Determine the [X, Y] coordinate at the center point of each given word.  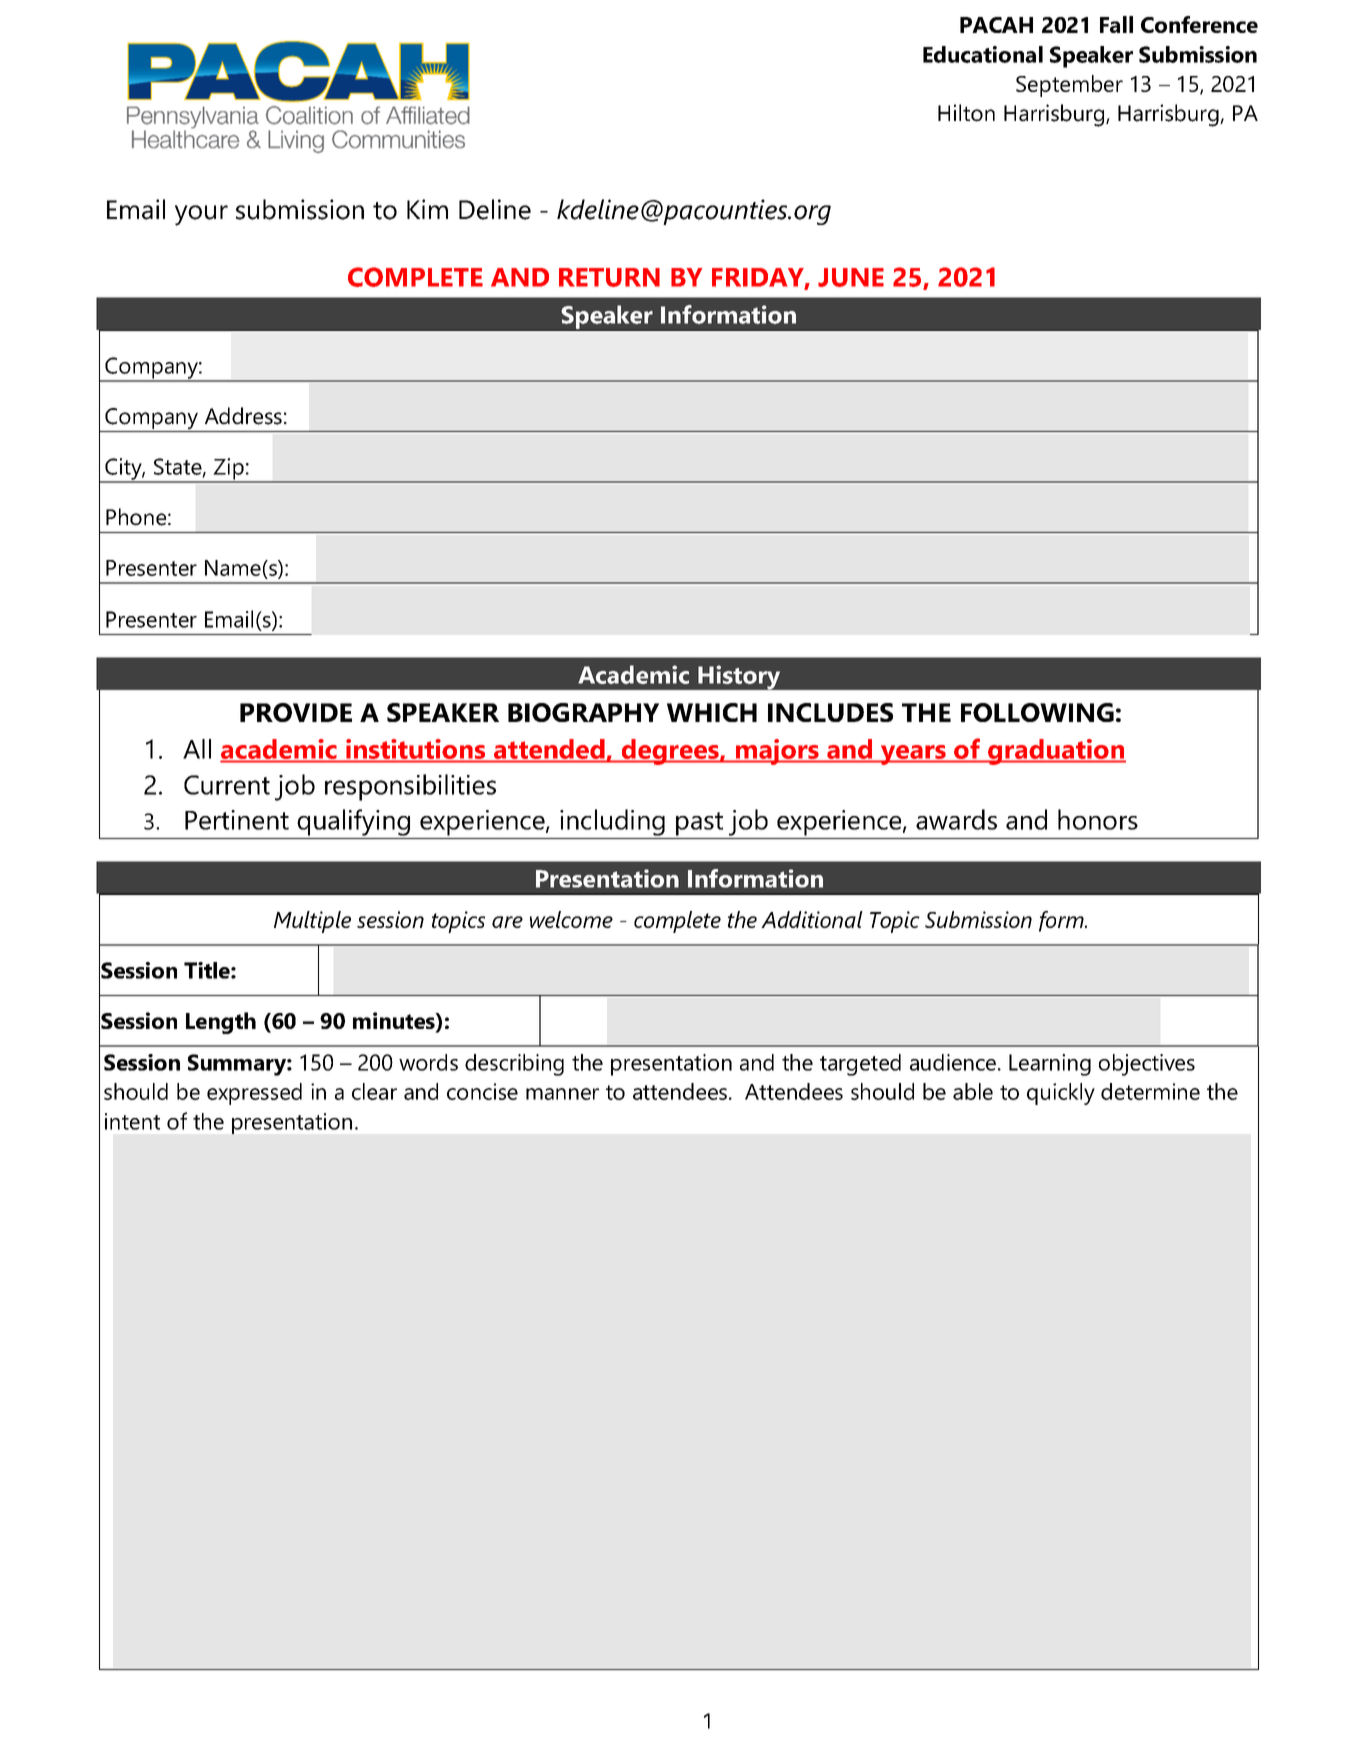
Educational [983, 54]
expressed [254, 1094]
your [201, 215]
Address [243, 416]
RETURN [609, 277]
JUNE [851, 277]
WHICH [712, 712]
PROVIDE [296, 712]
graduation [1056, 752]
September [1069, 86]
